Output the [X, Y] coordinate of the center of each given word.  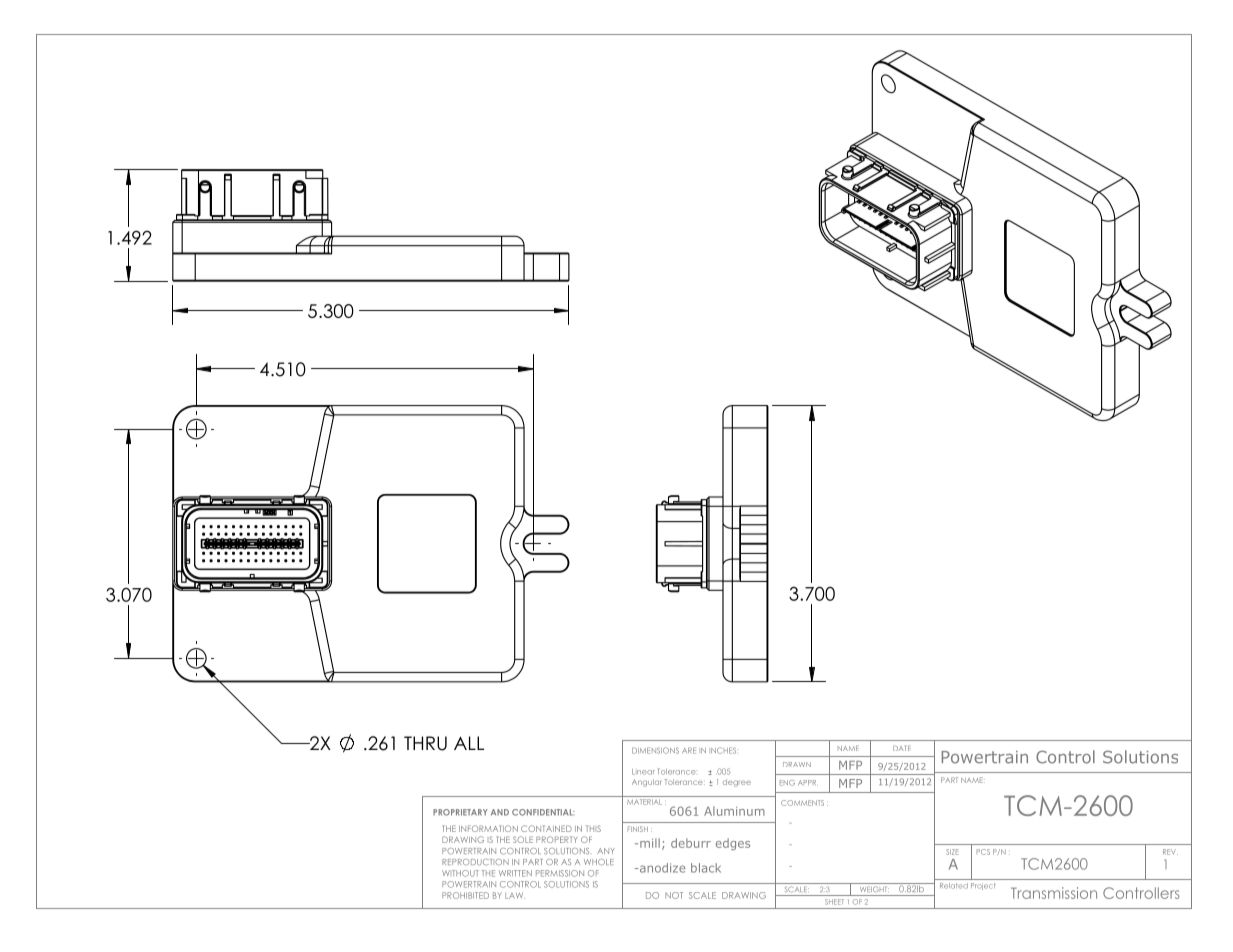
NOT [674, 895]
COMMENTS [802, 803]
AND [500, 812]
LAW [515, 896]
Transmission [1054, 893]
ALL [469, 743]
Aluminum [734, 811]
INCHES [723, 750]
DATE [902, 748]
